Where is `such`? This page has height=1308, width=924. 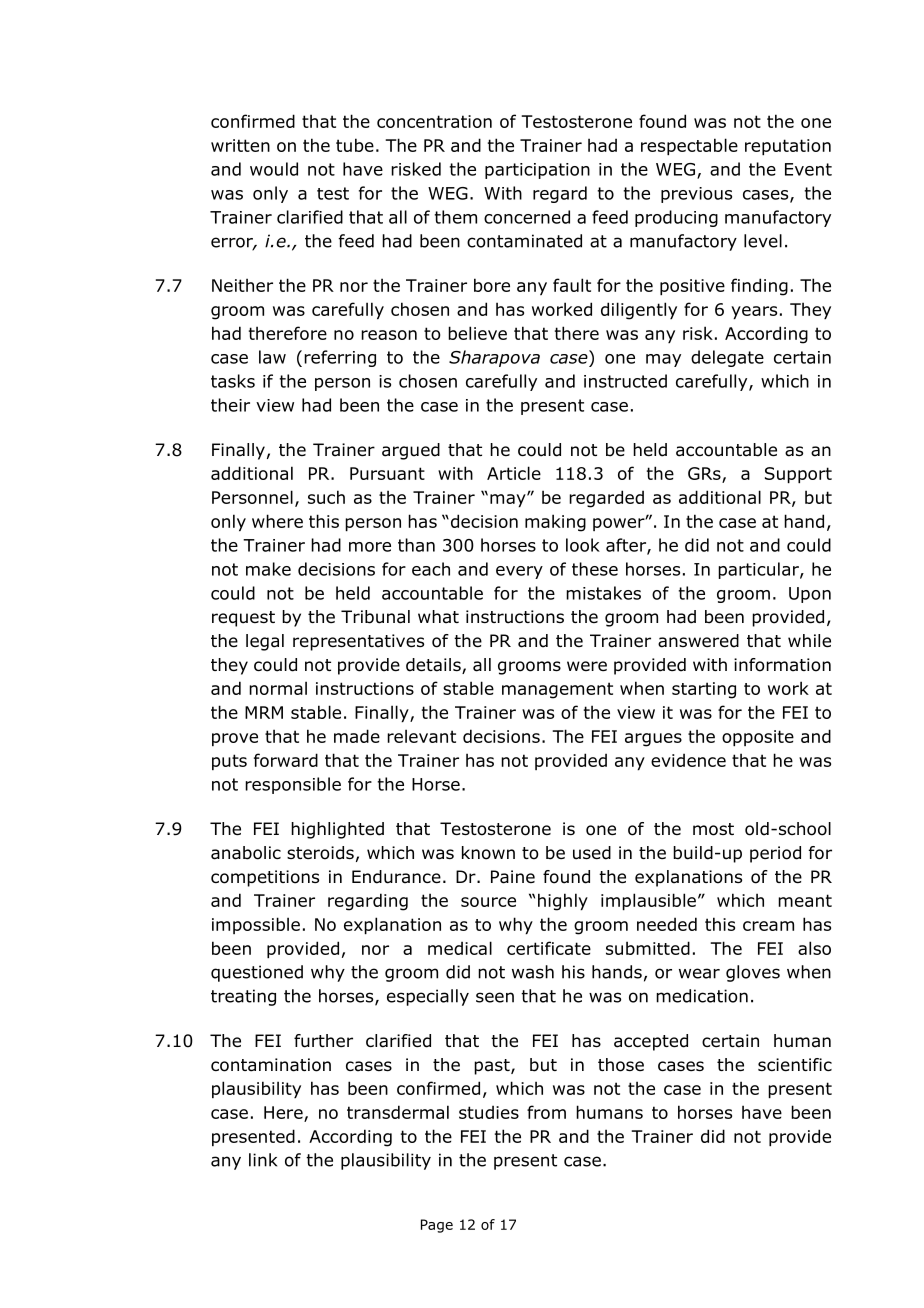
such is located at coordinates (326, 497).
